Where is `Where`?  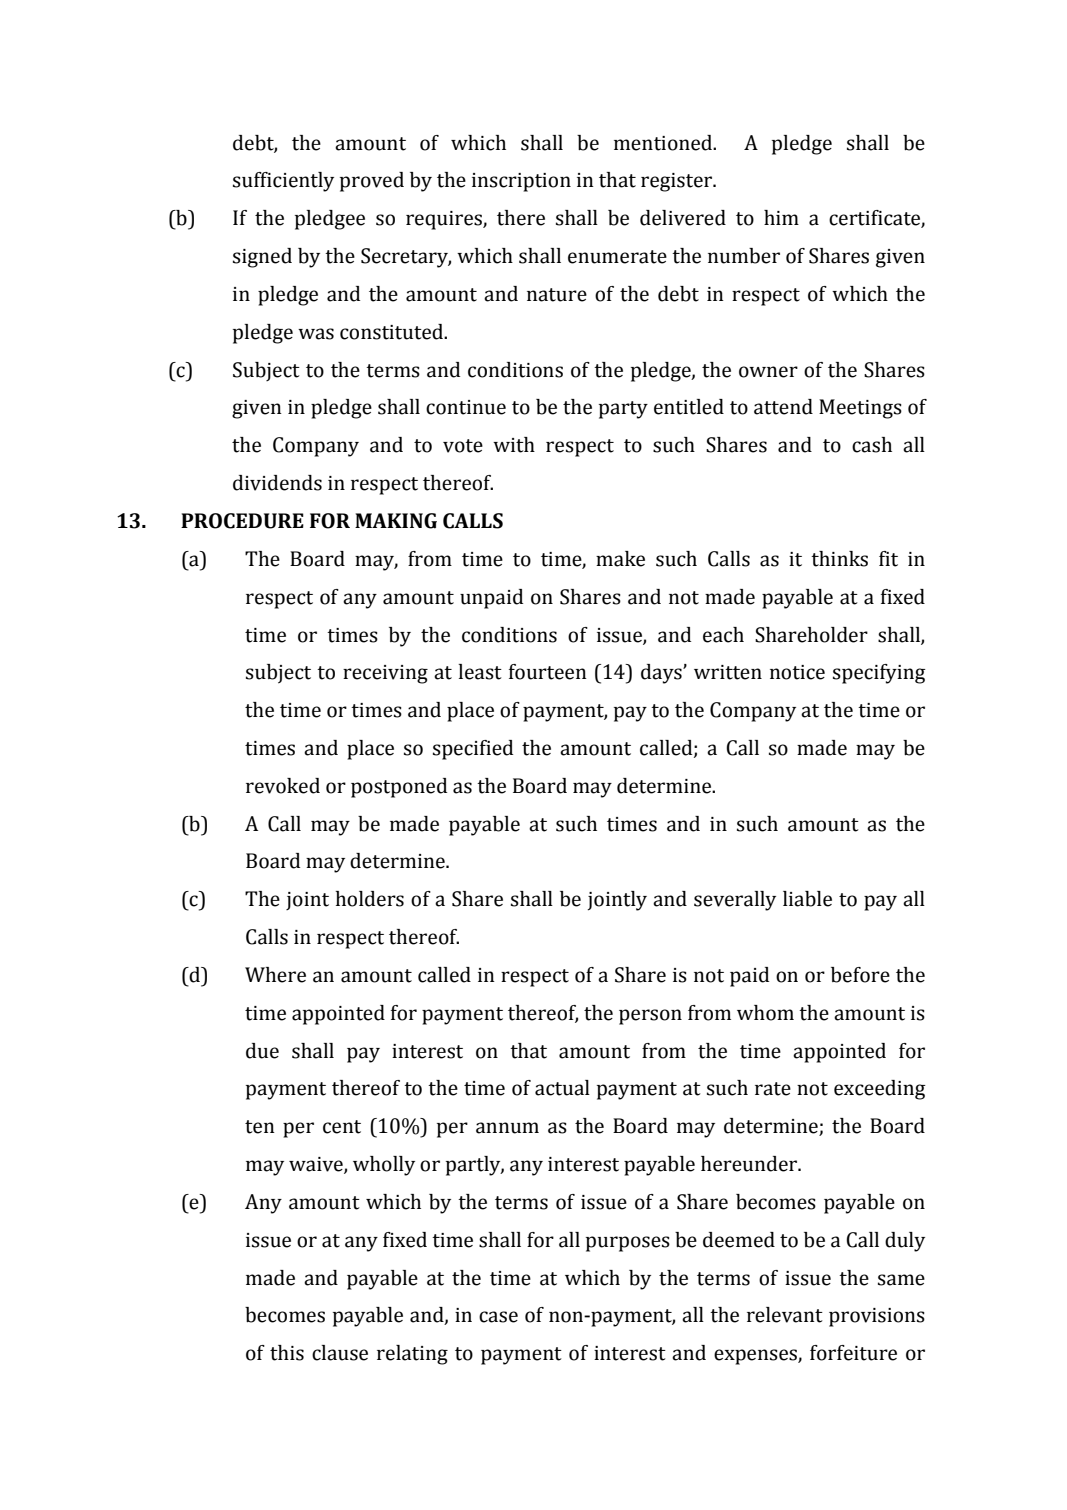 Where is located at coordinates (275, 975).
